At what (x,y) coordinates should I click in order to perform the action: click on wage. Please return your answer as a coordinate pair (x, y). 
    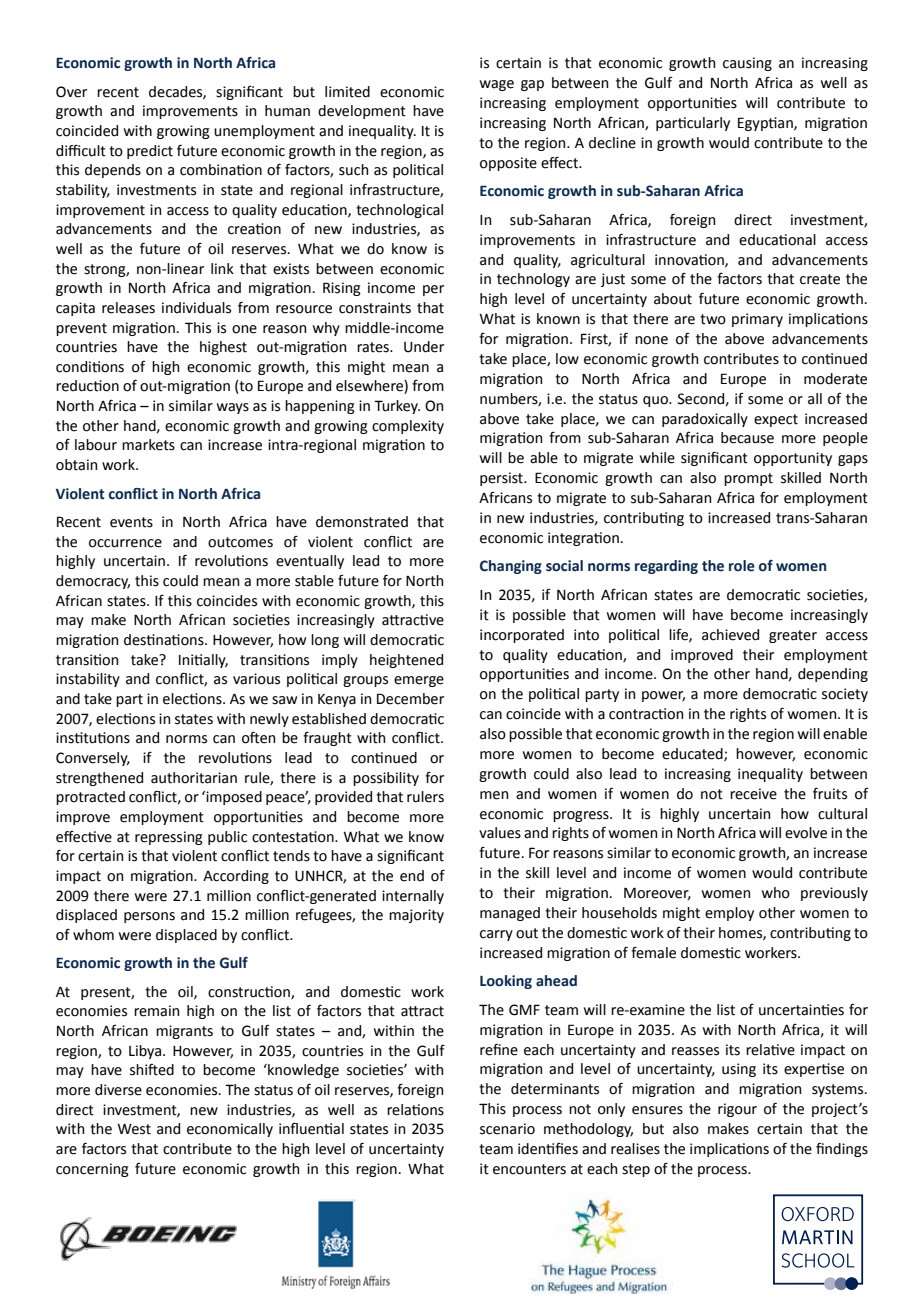
    Looking at the image, I should click on (497, 85).
